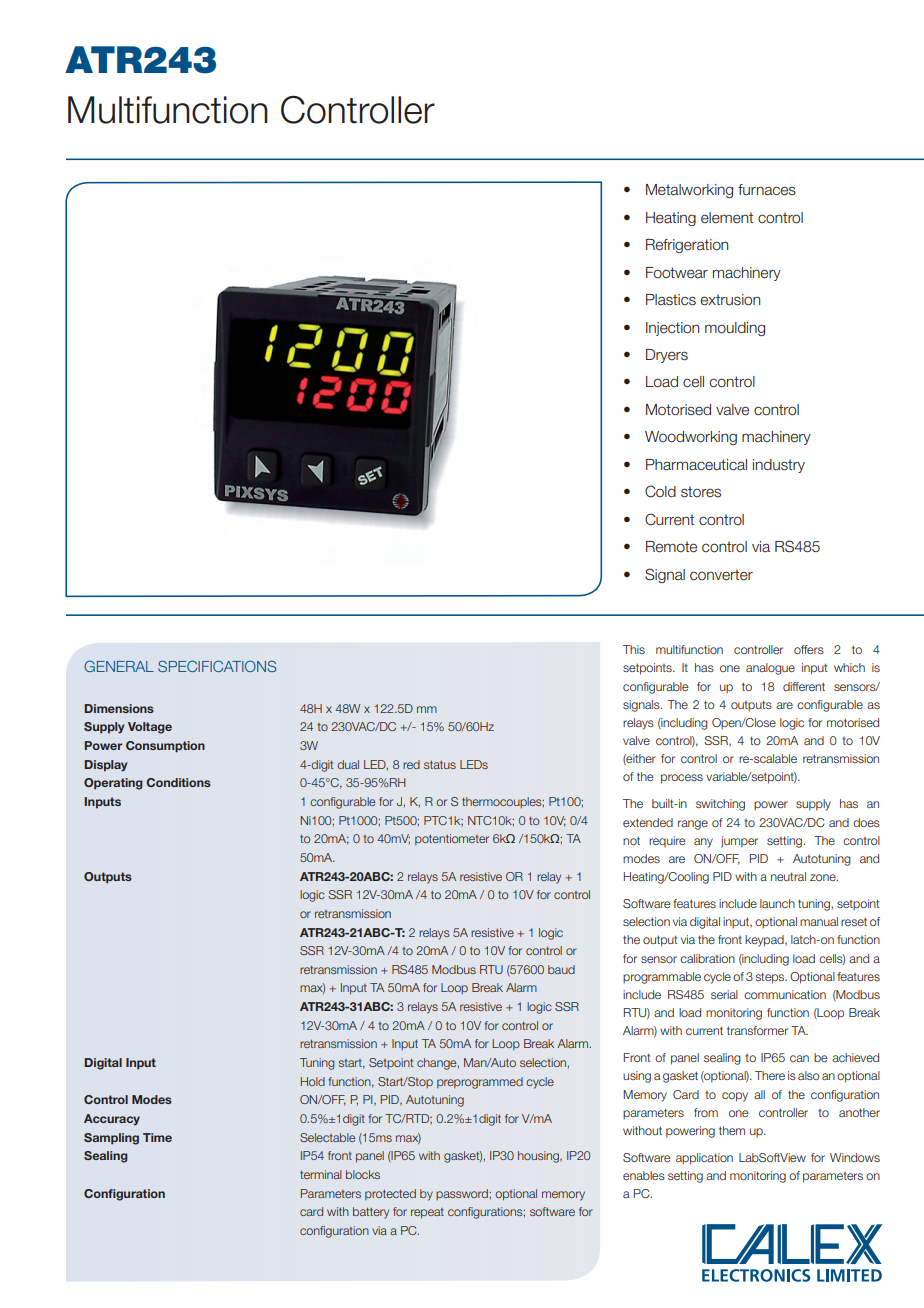  Describe the element at coordinates (721, 575) in the screenshot. I see `converter` at that location.
